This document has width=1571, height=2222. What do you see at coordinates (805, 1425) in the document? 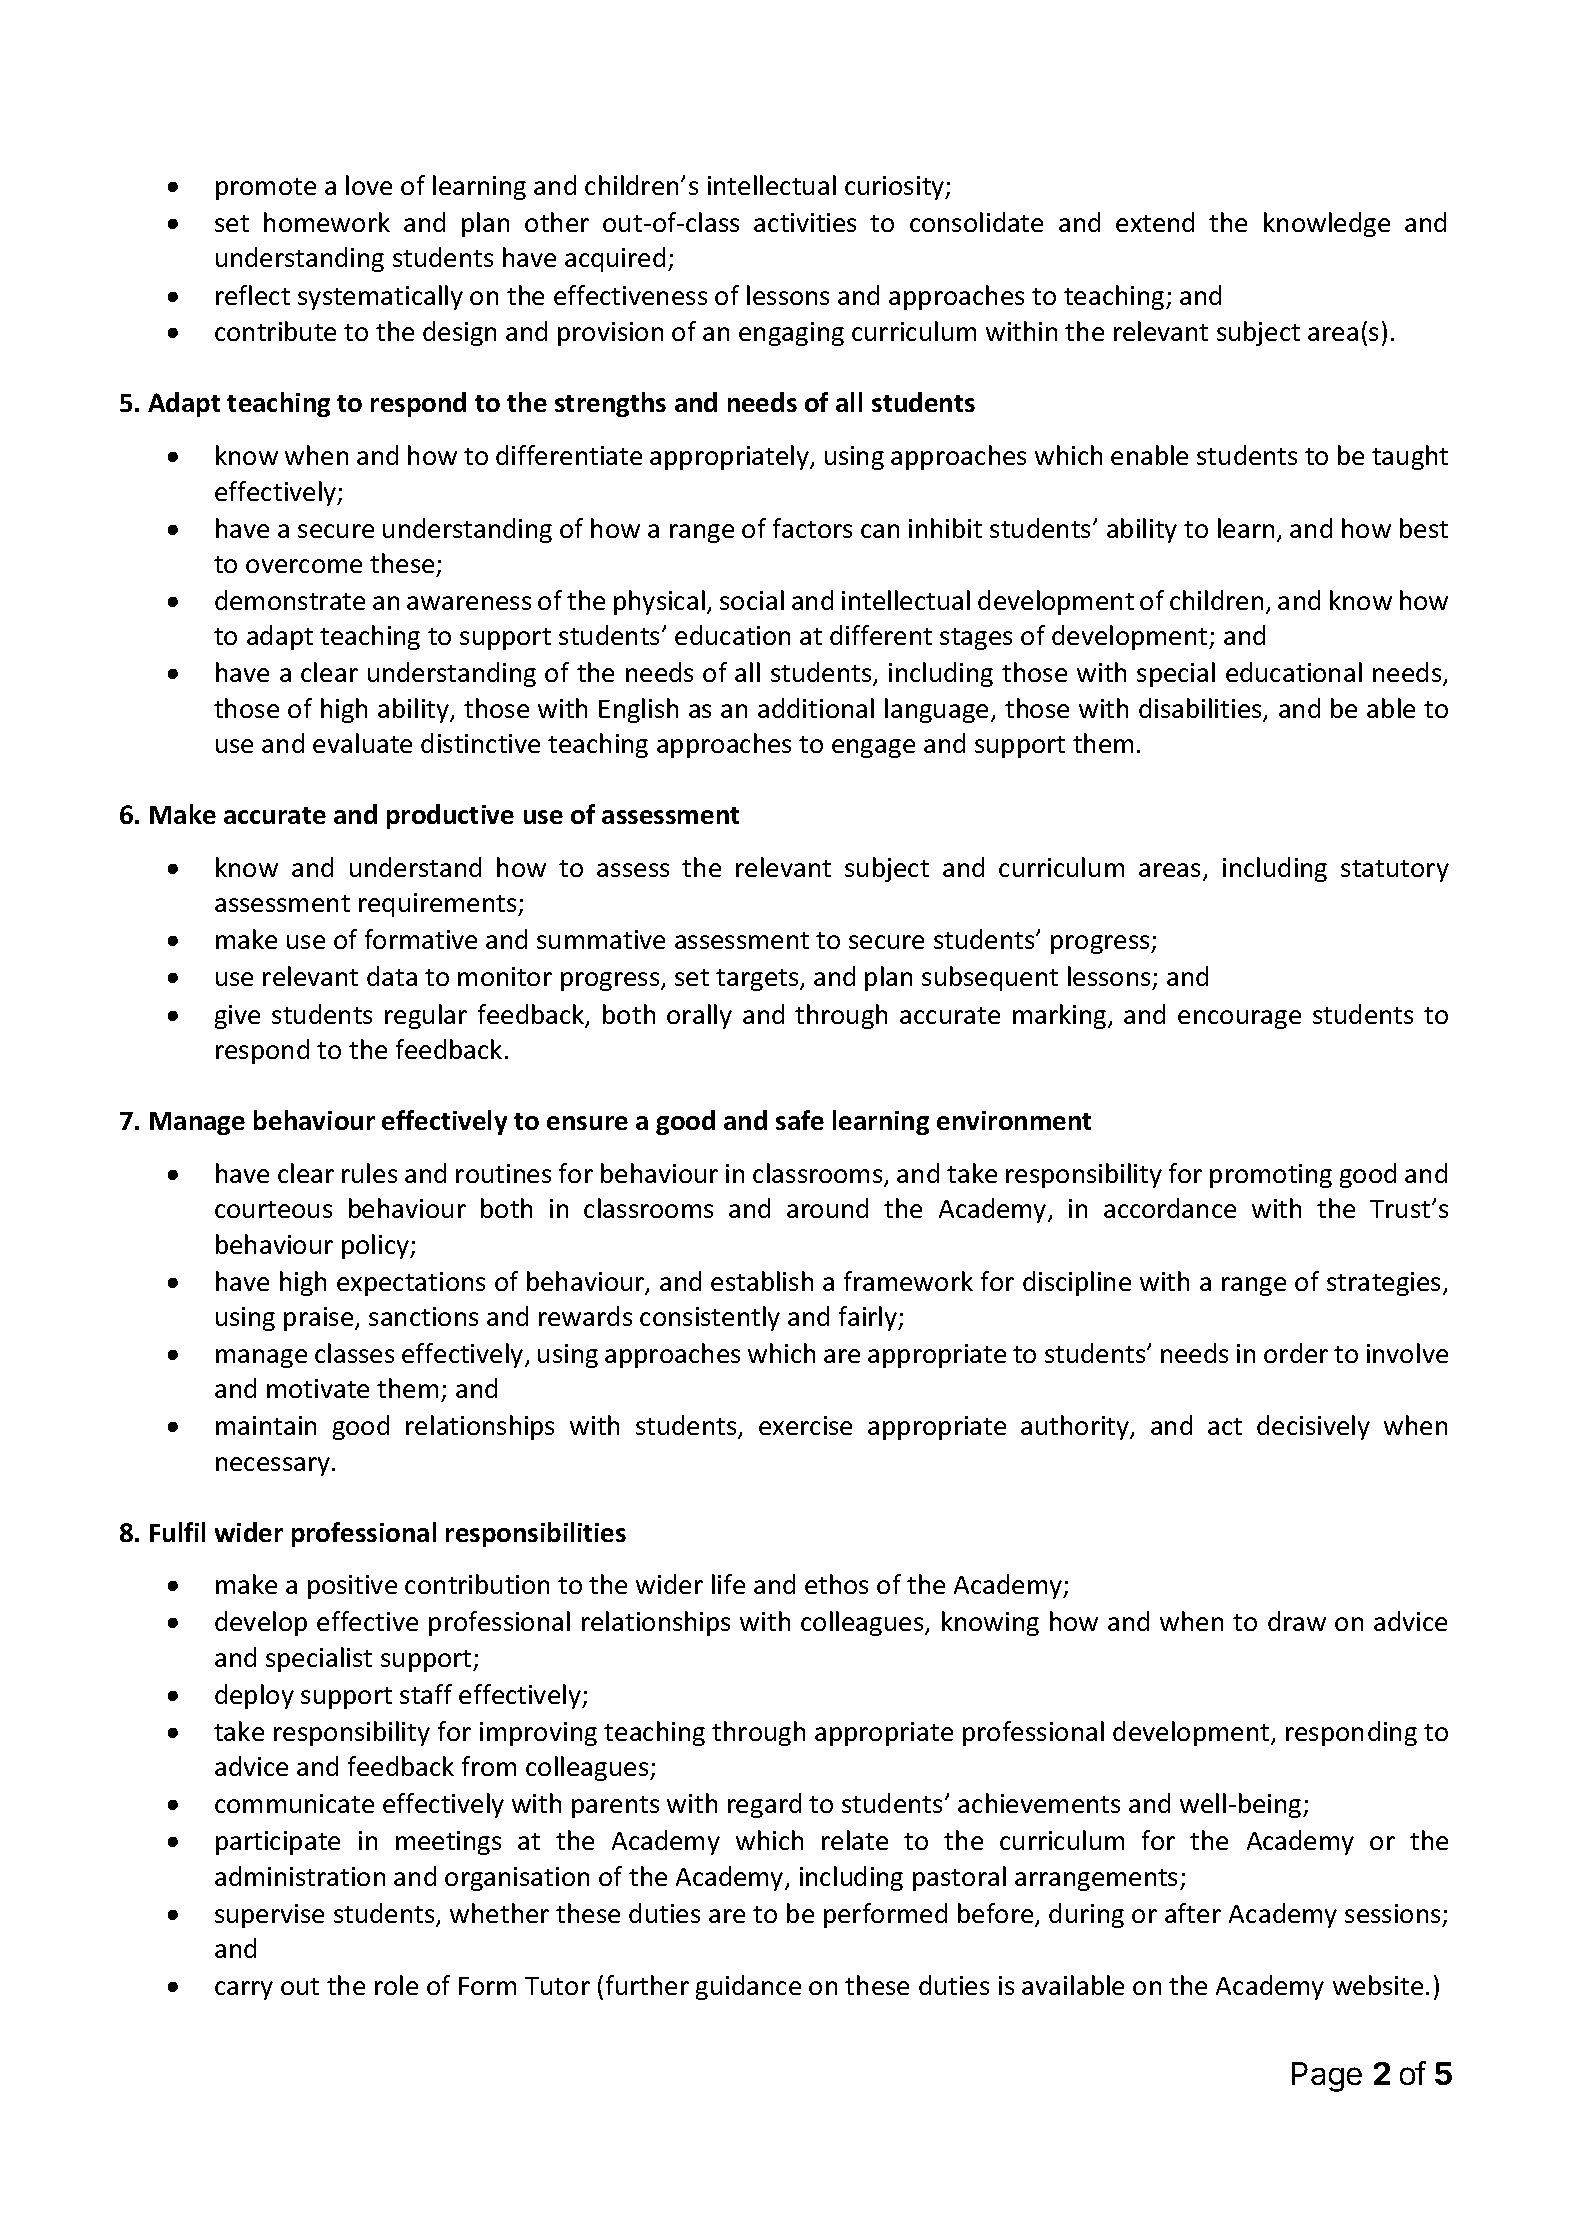
I see `exercise` at bounding box center [805, 1425].
